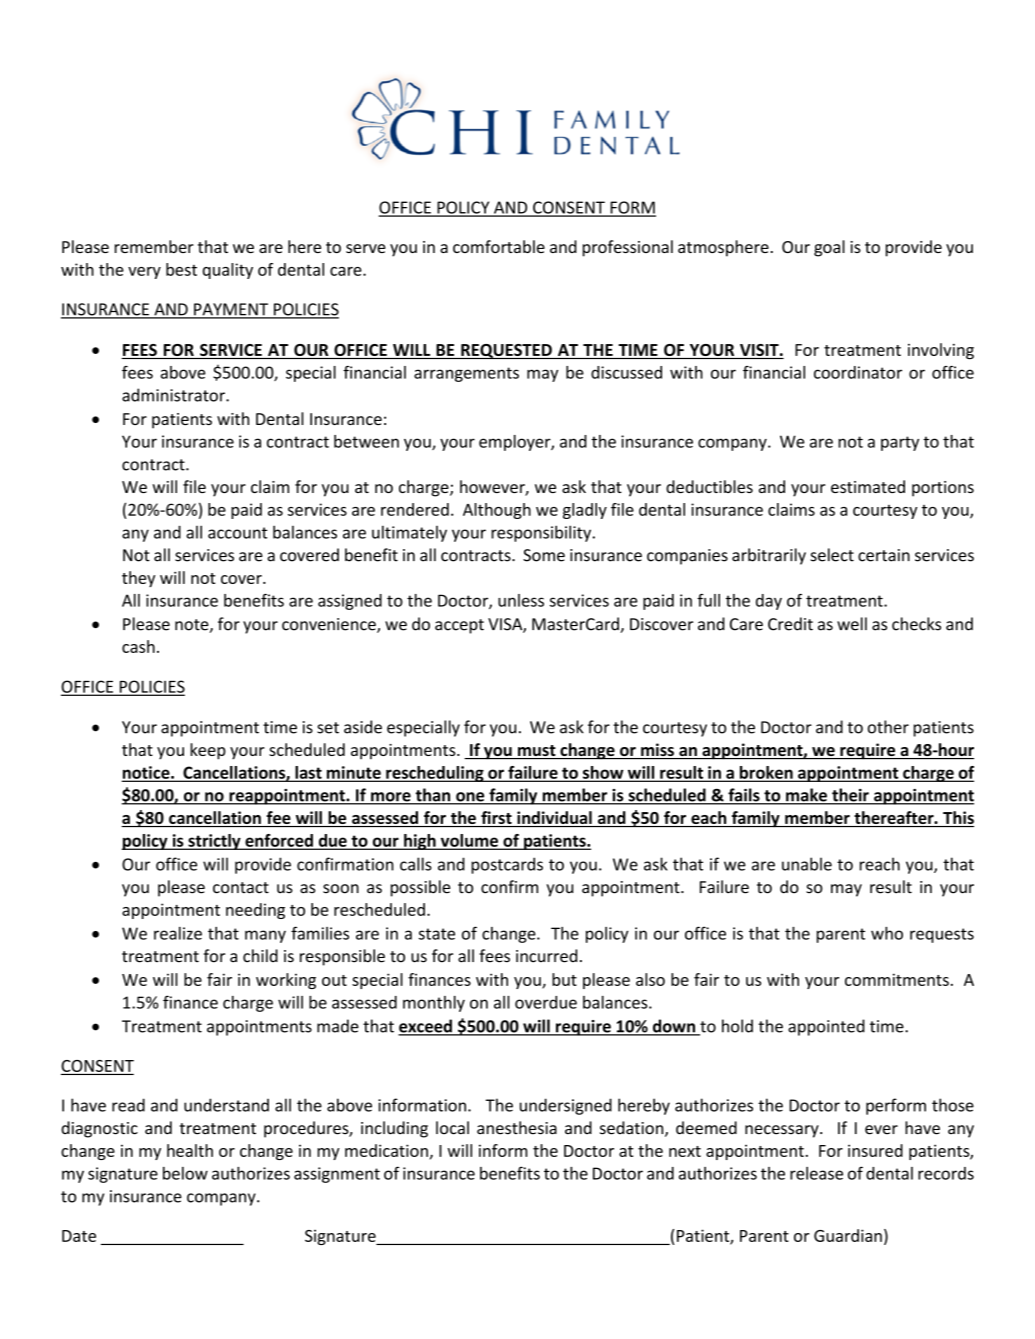  I want to click on commitments, so click(897, 979).
